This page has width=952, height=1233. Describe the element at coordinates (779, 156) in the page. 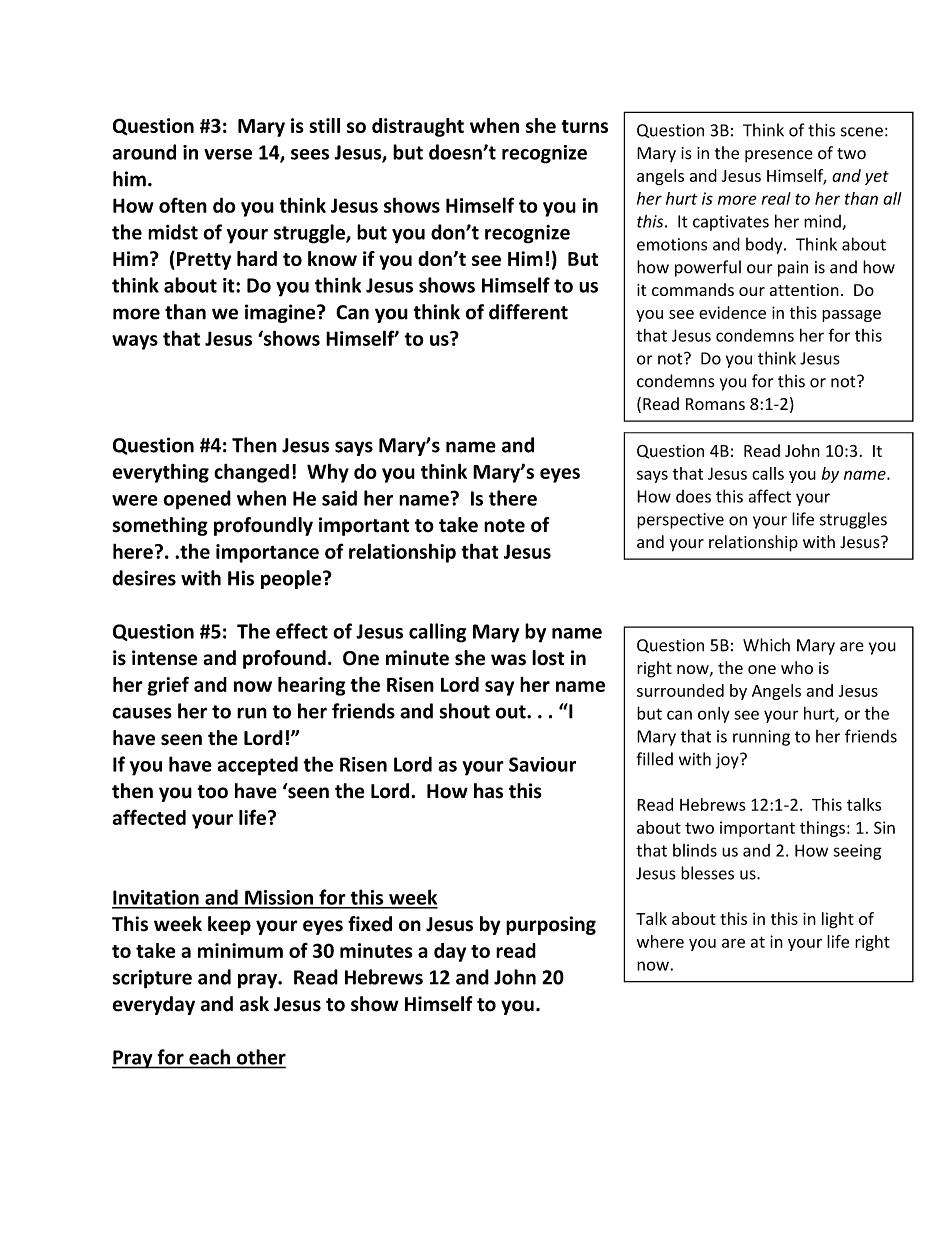

I see `presence` at that location.
